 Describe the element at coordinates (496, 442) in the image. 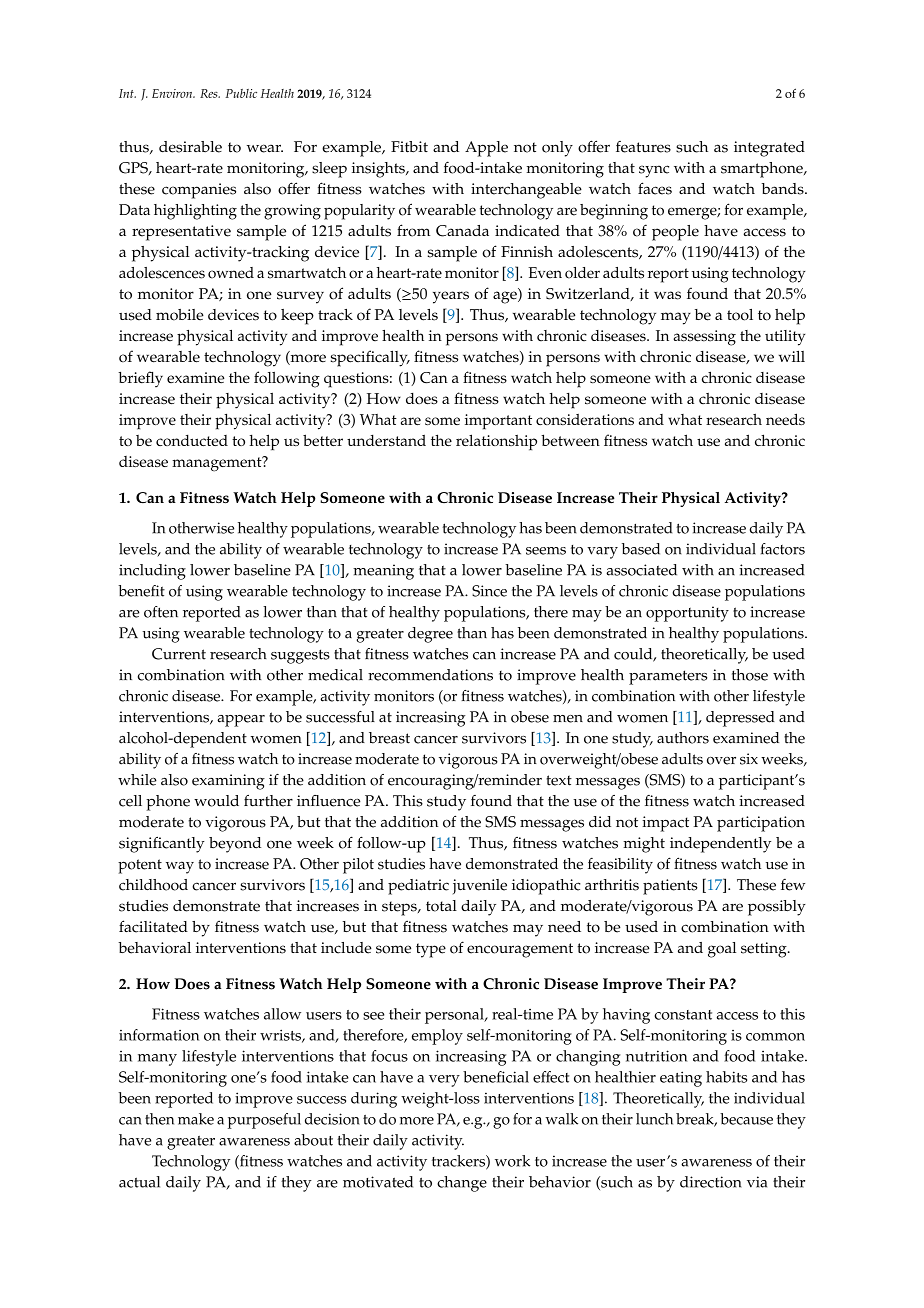

I see `relationship` at that location.
